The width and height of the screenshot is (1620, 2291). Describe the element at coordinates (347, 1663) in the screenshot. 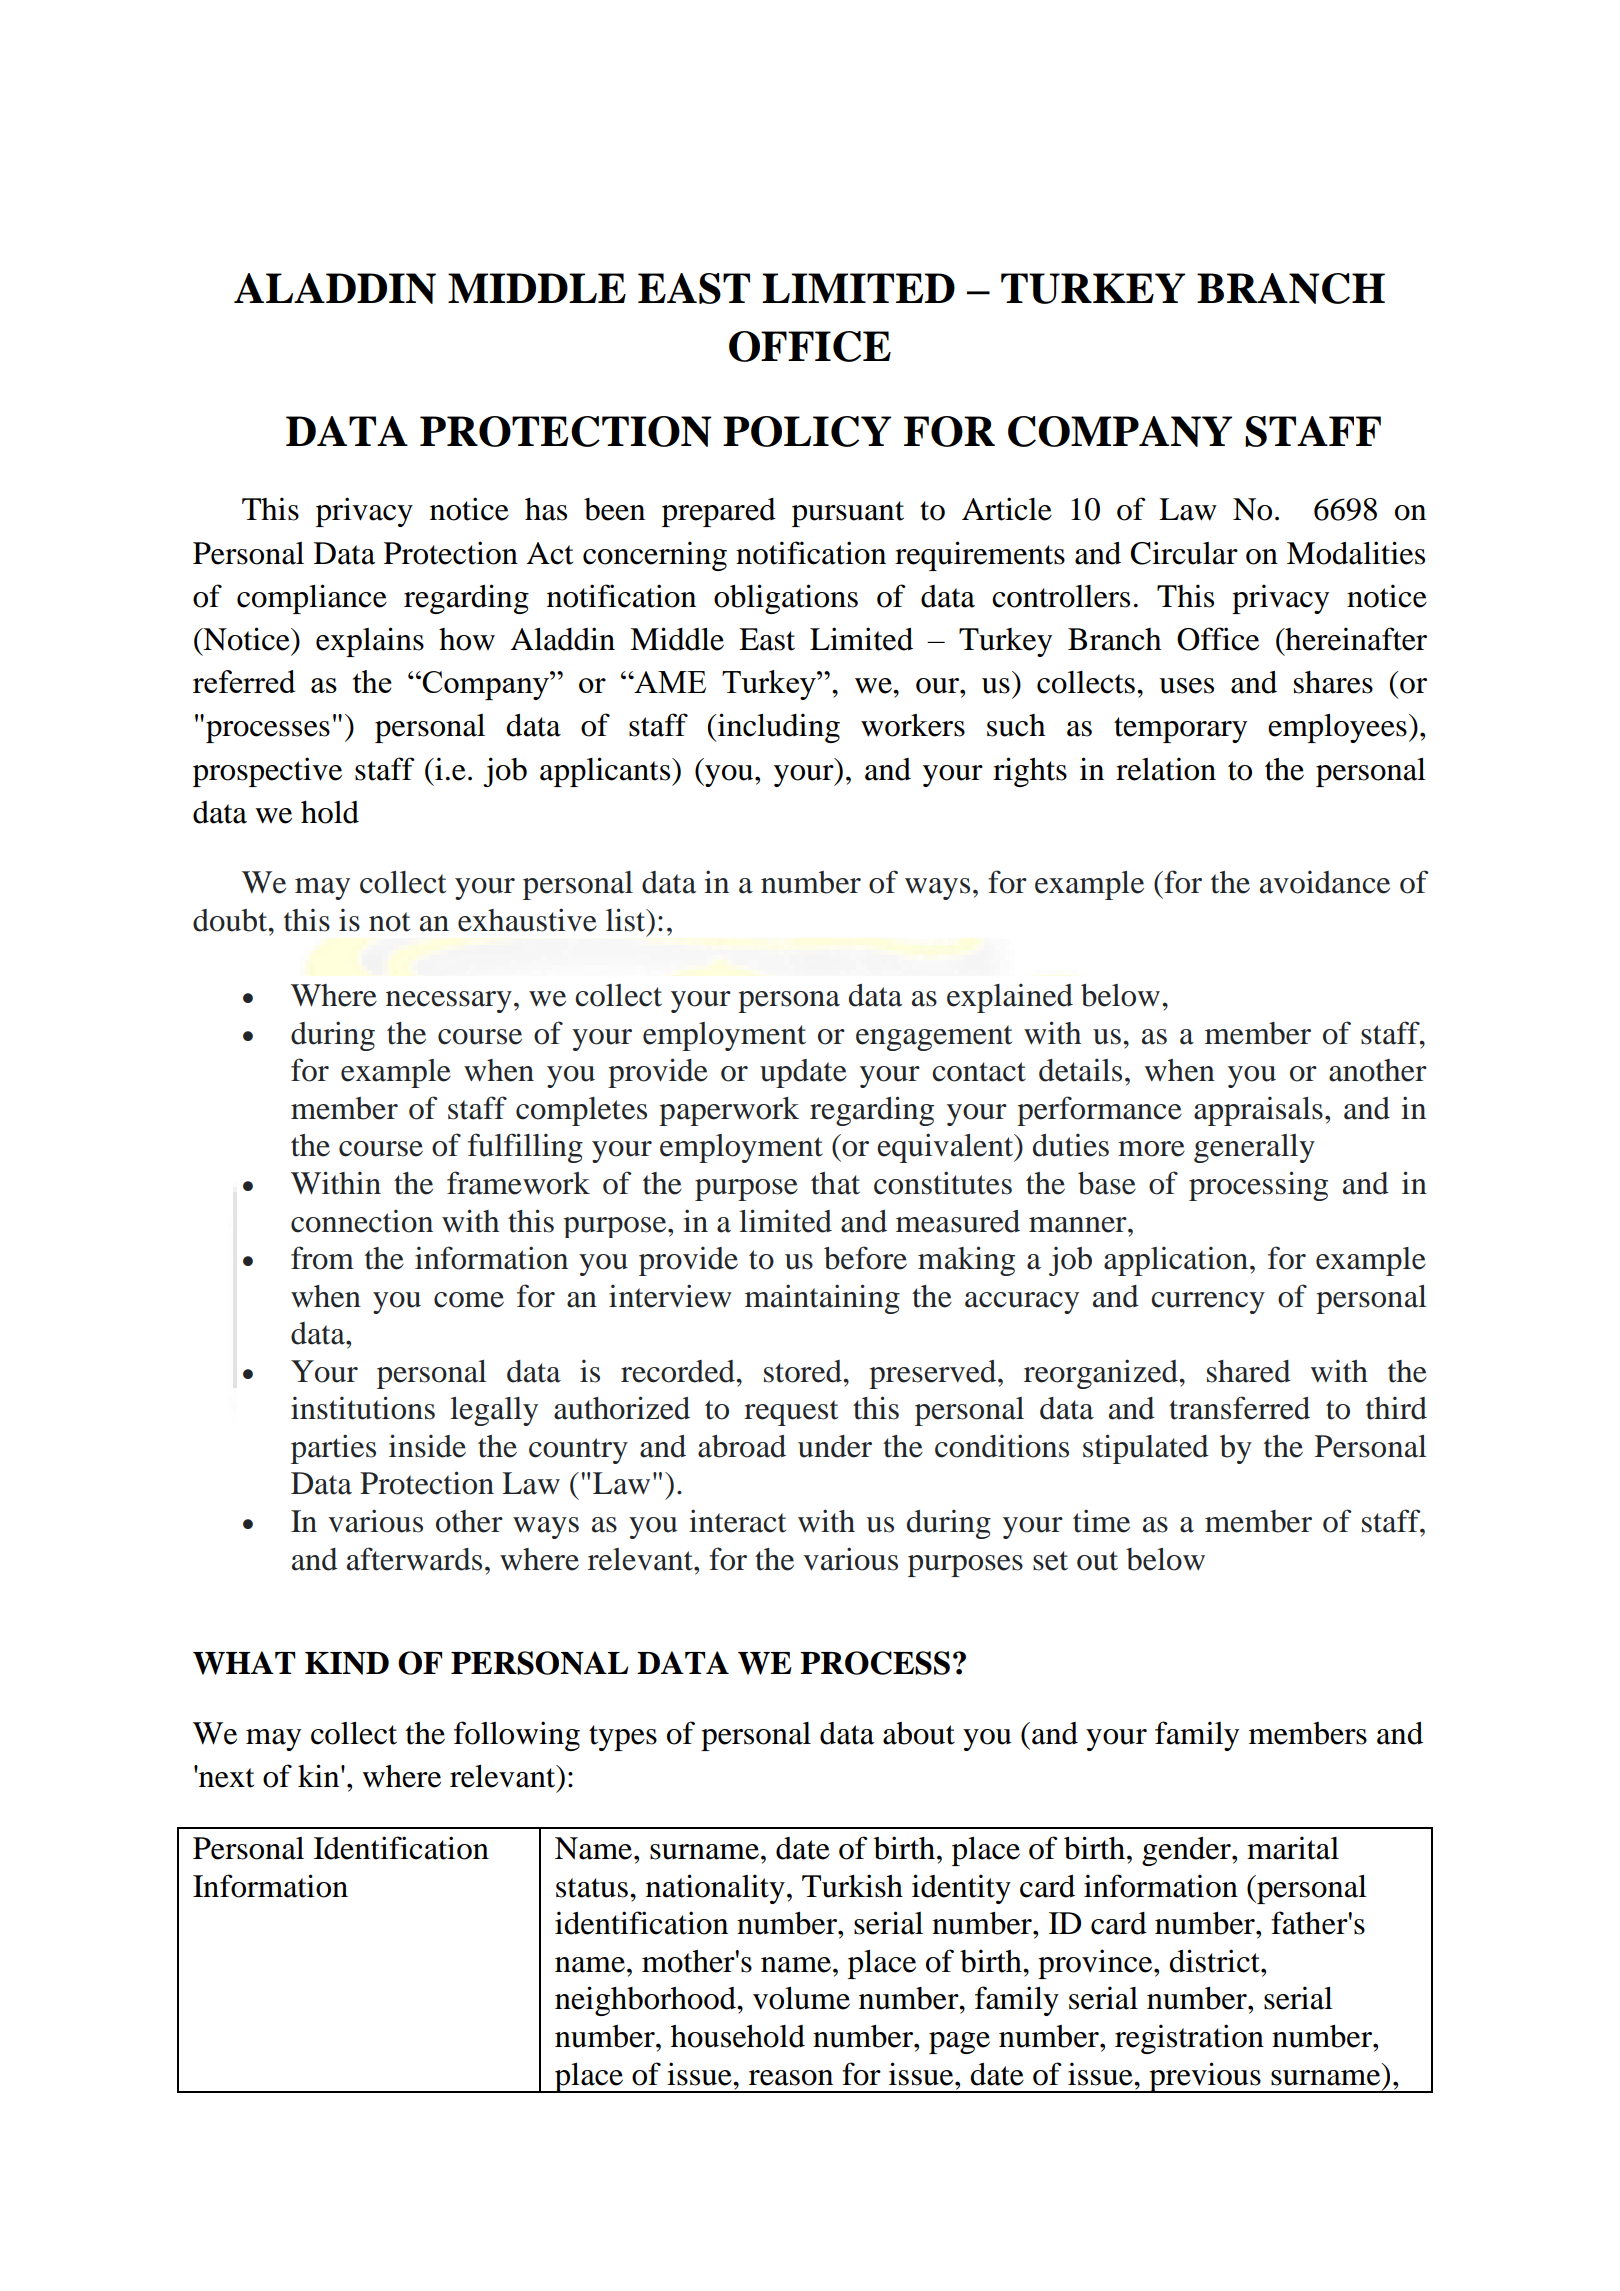

I see `KIND` at that location.
